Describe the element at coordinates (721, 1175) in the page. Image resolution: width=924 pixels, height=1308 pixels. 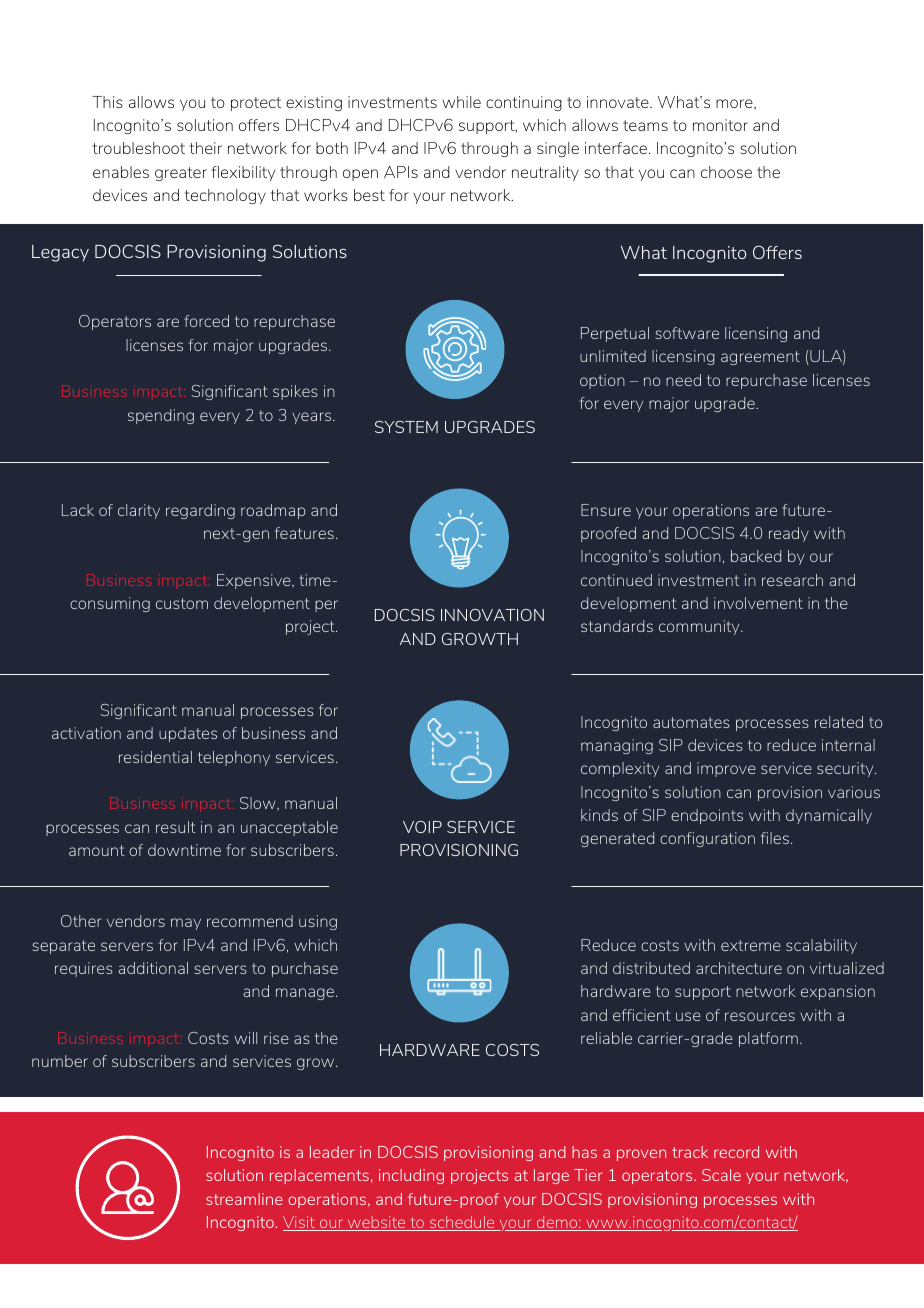
I see `Scale` at that location.
